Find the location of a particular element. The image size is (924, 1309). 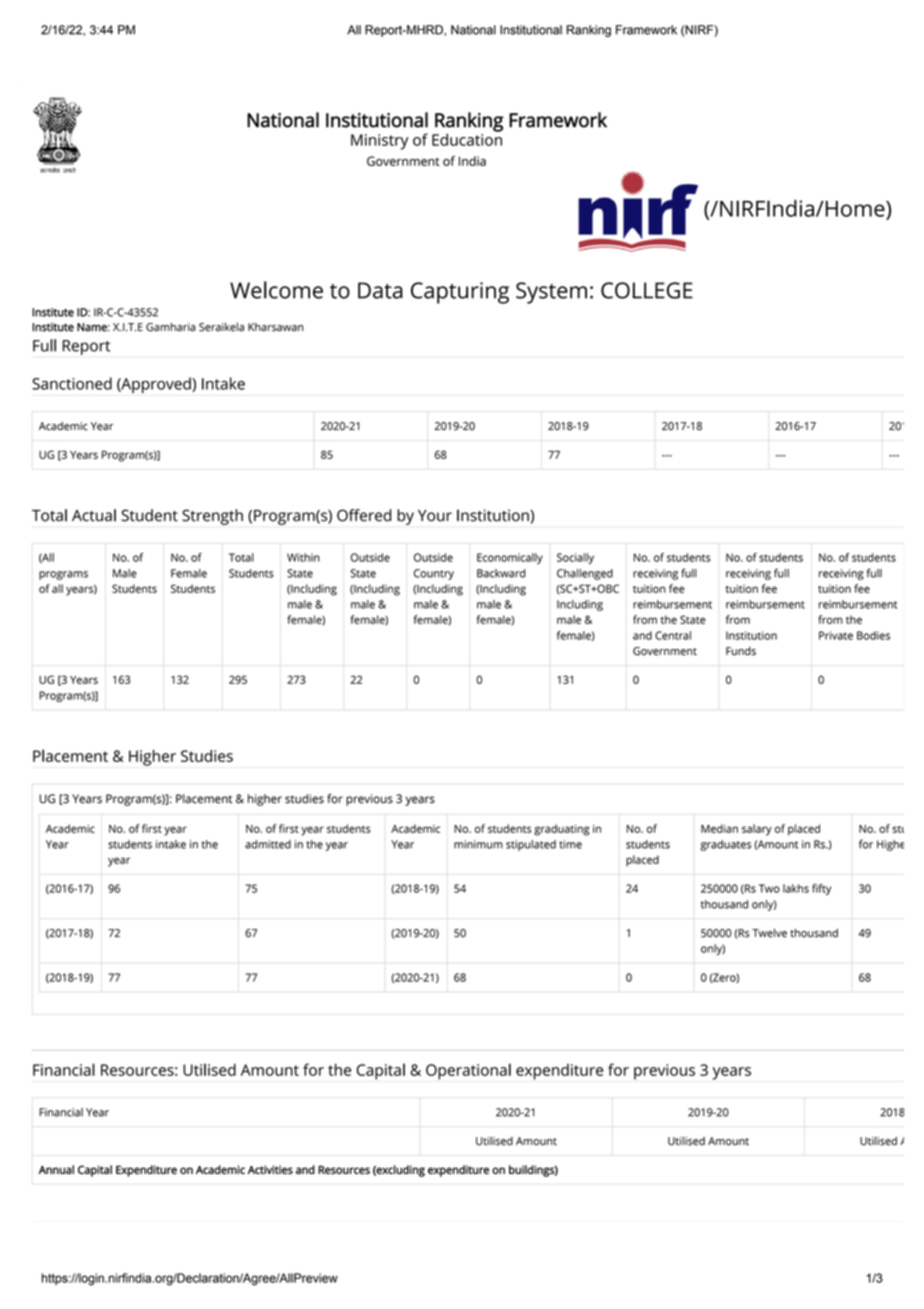

Funds is located at coordinates (741, 651).
